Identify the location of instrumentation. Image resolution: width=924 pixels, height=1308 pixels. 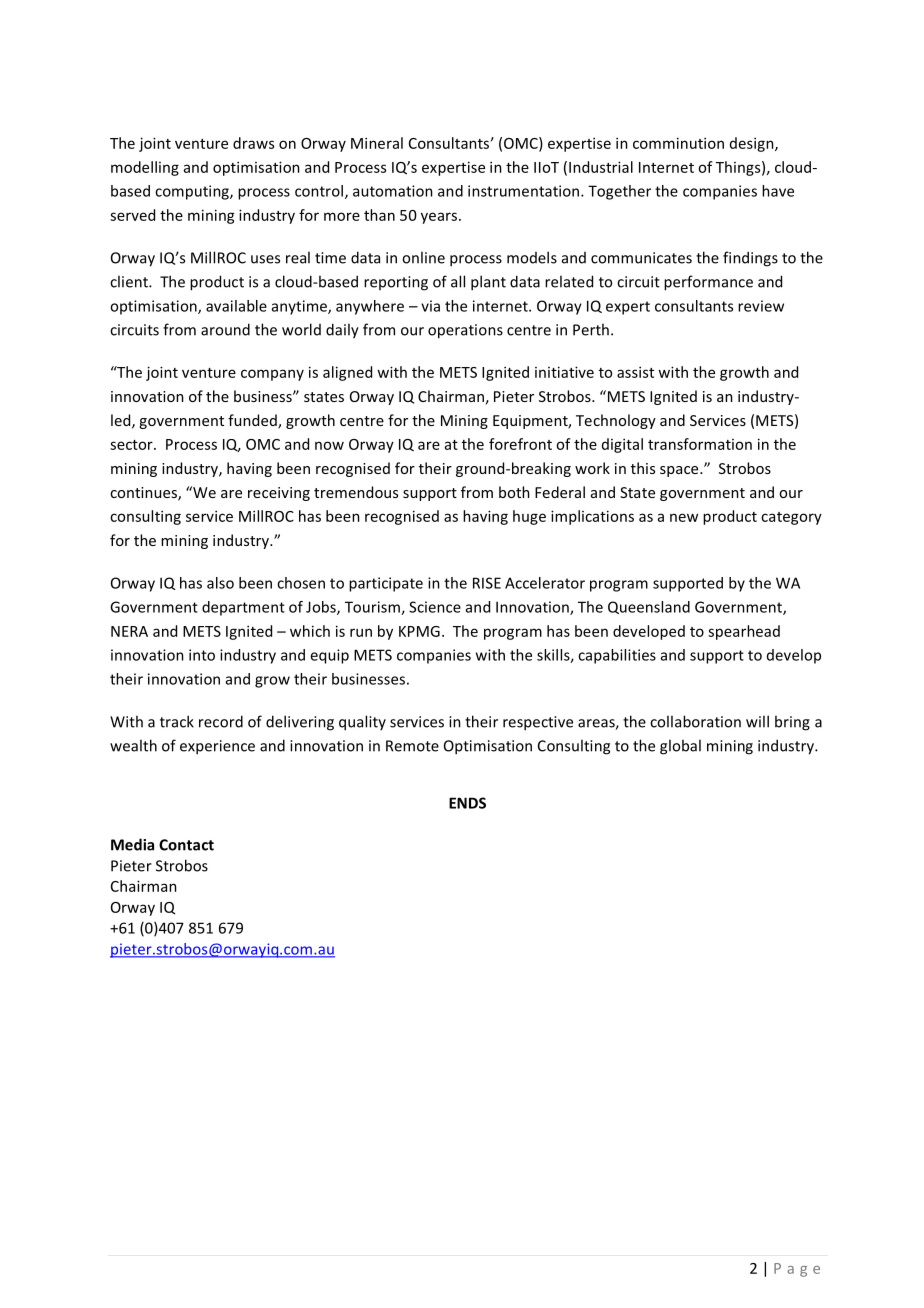
(523, 191).
